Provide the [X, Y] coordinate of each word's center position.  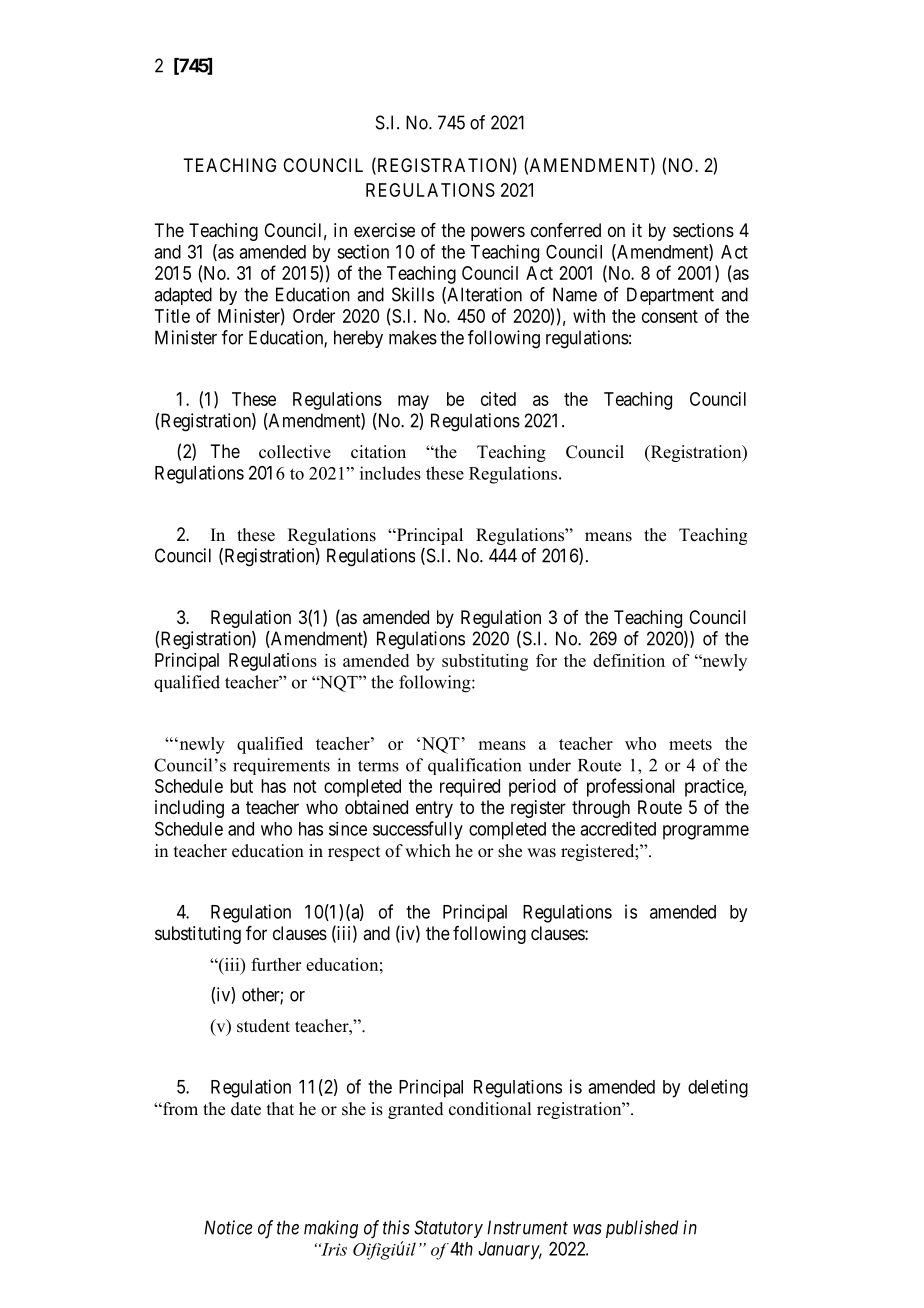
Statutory [448, 1229]
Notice [228, 1227]
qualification [474, 766]
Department [670, 296]
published [642, 1229]
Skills [413, 294]
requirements [281, 766]
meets [690, 744]
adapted [183, 296]
